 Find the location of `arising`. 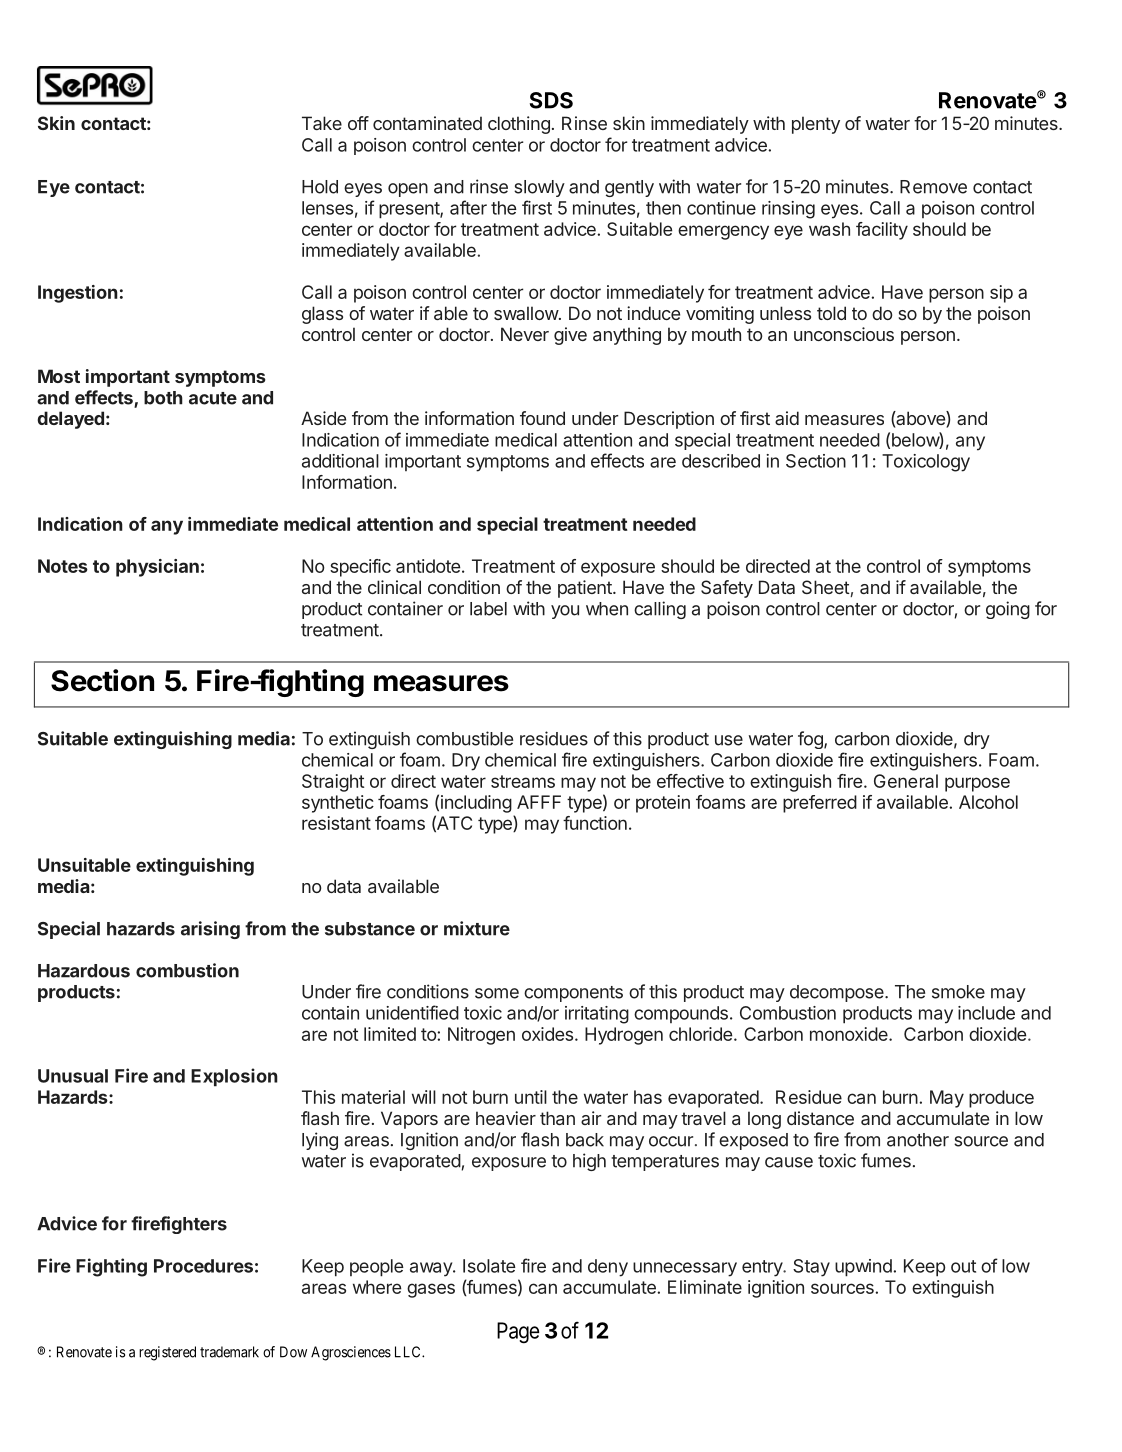

arising is located at coordinates (210, 930).
